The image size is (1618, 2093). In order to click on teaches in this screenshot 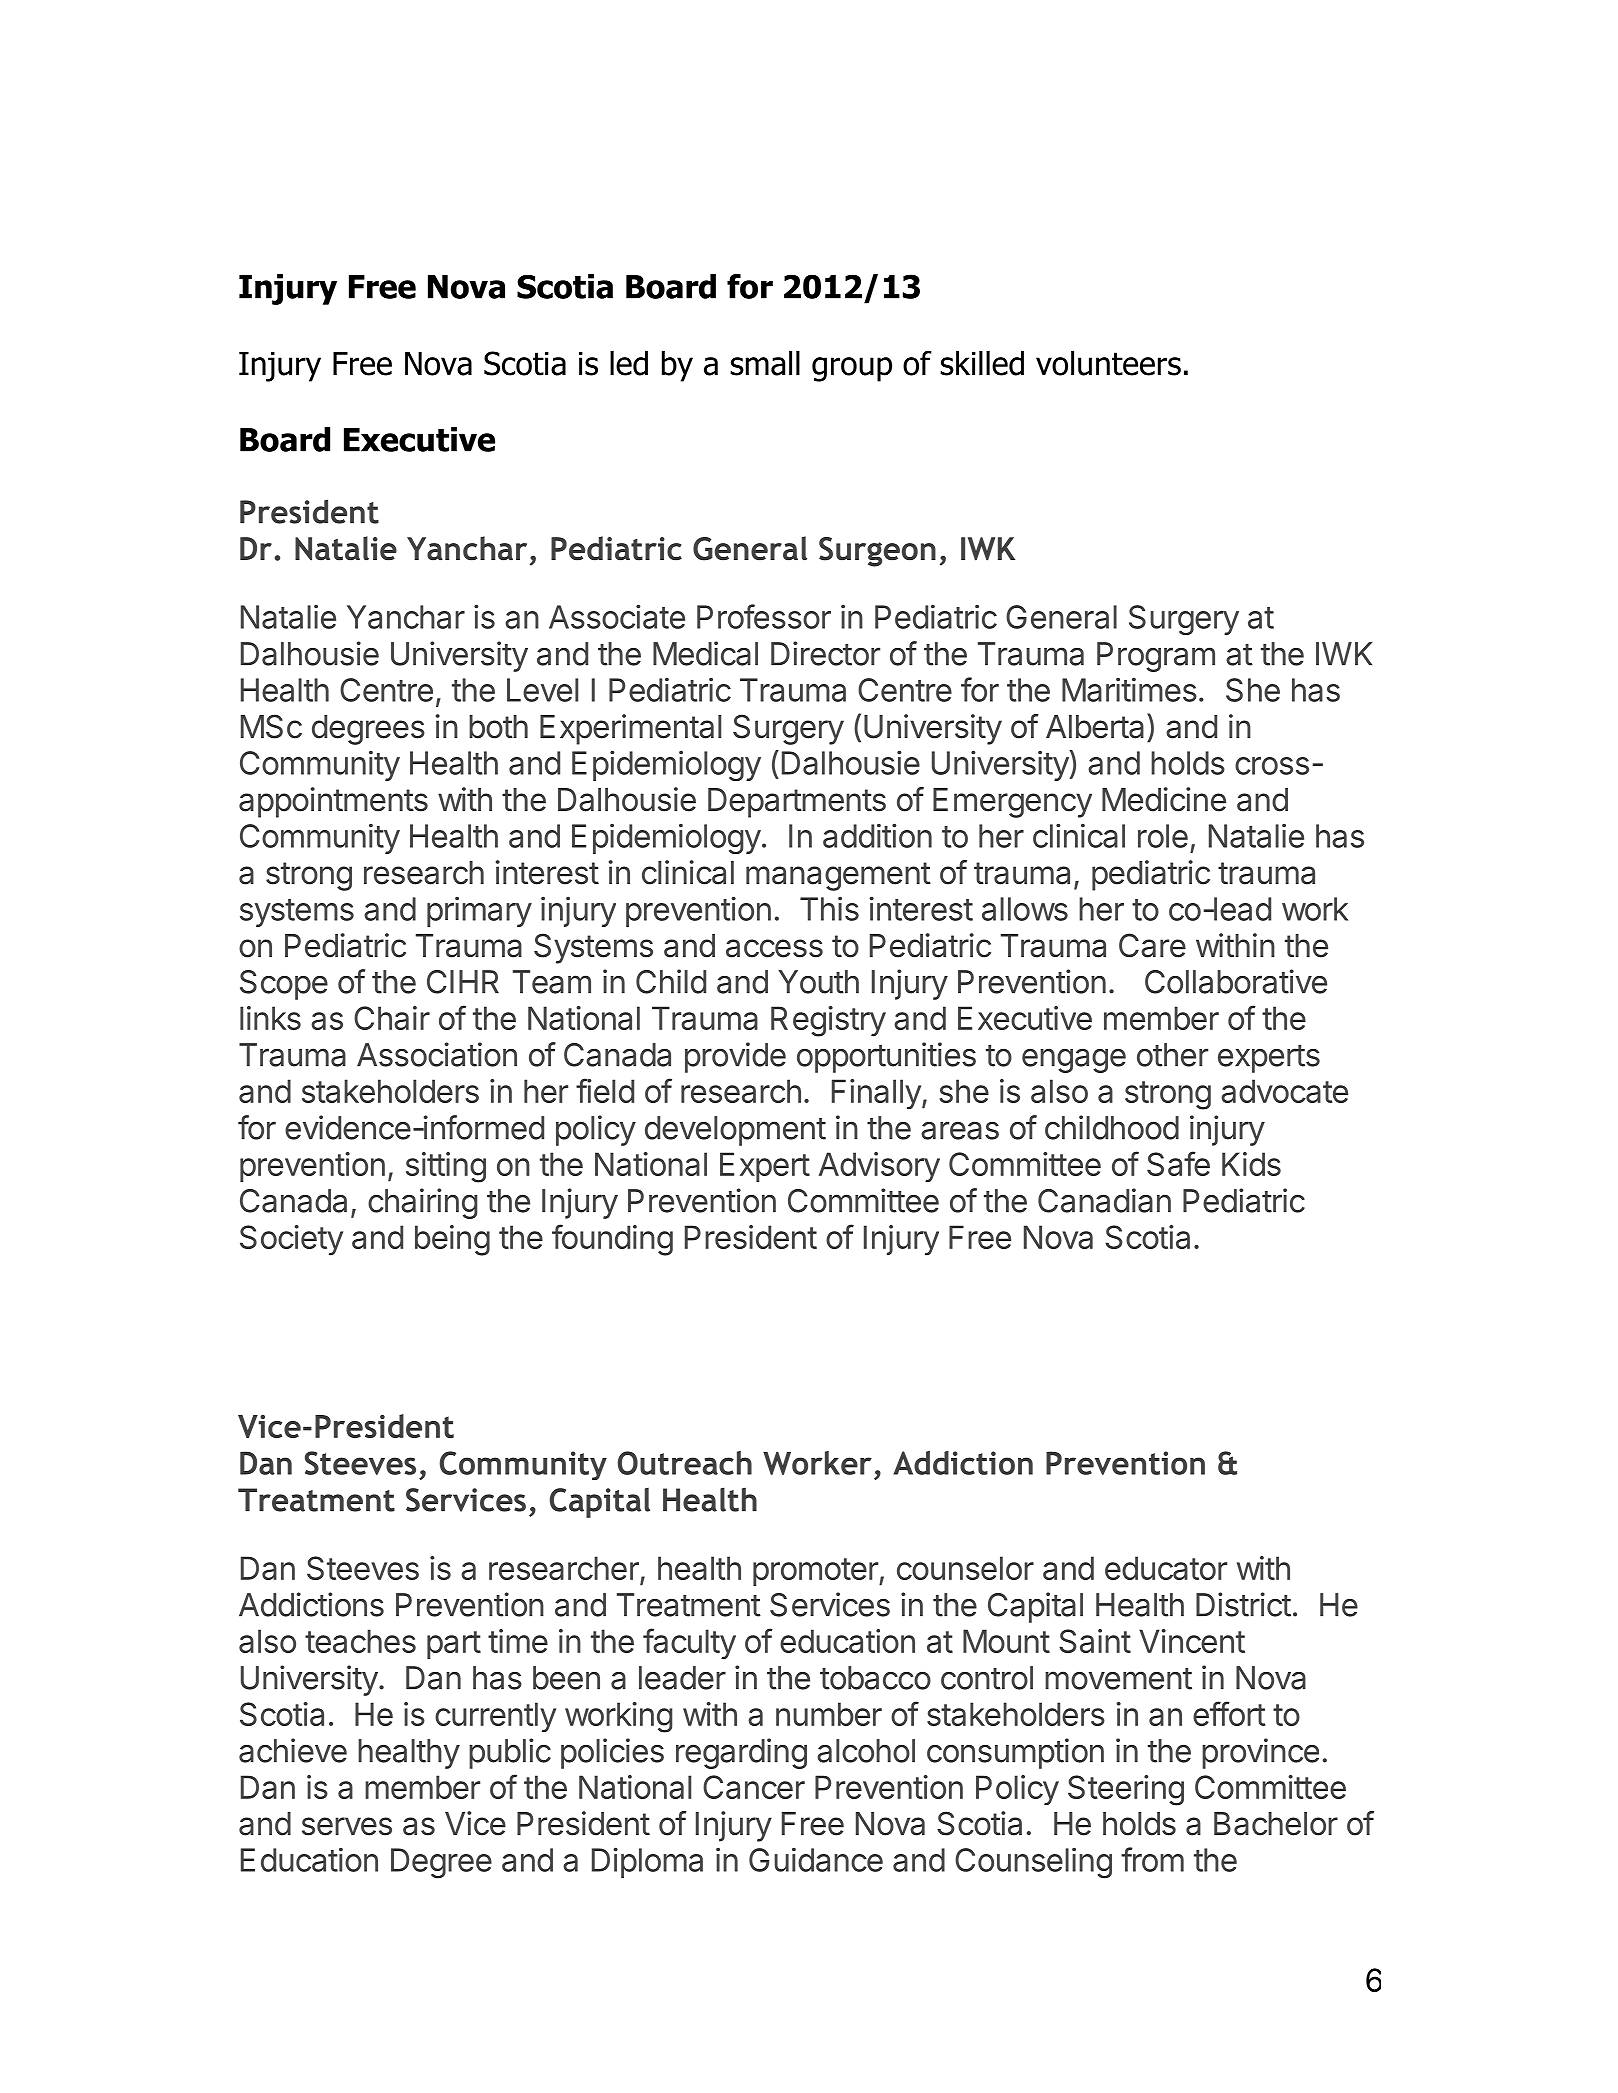, I will do `click(360, 1641)`.
